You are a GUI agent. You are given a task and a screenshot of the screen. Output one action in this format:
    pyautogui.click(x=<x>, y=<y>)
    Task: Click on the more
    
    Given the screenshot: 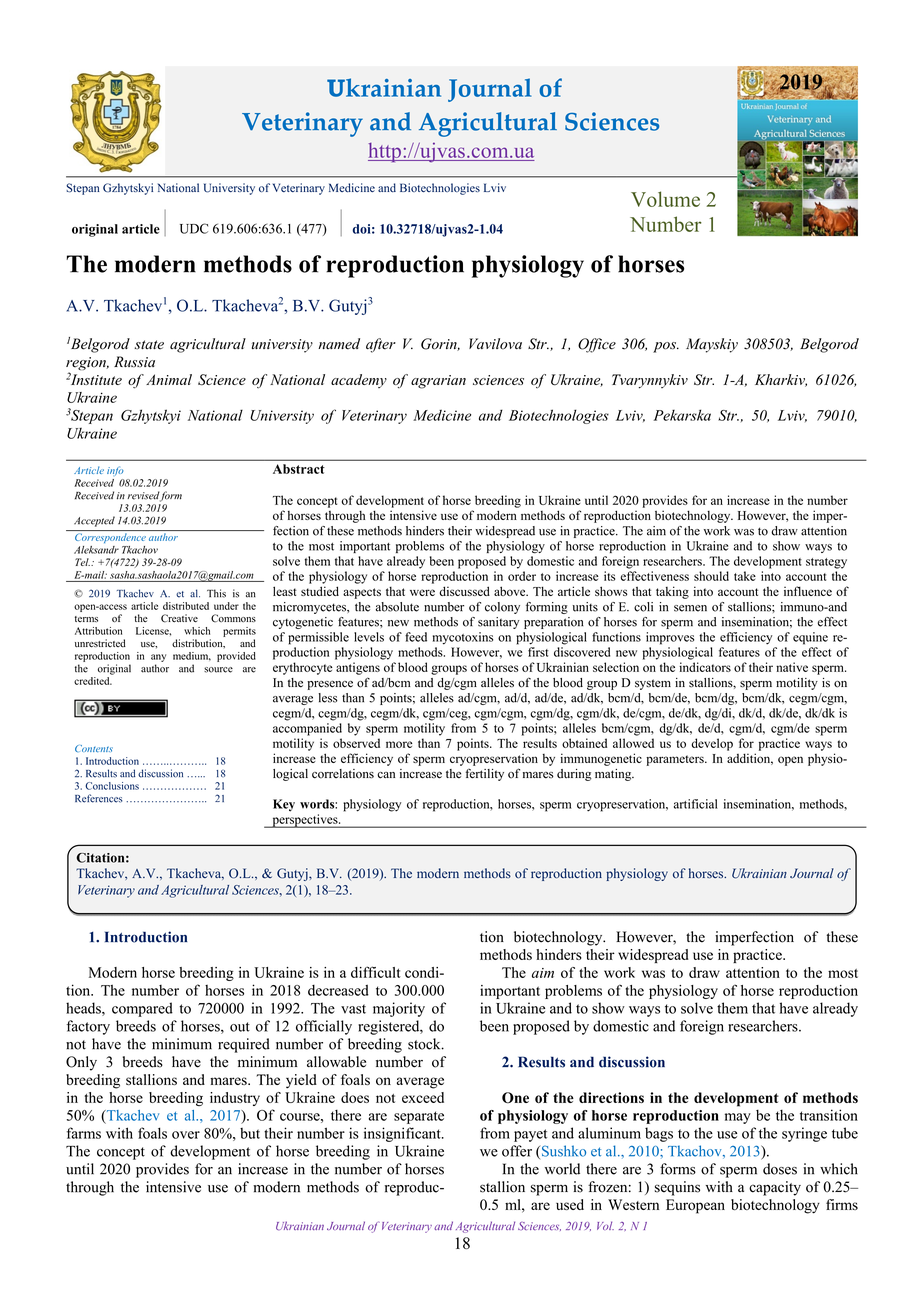 What is the action you would take?
    pyautogui.click(x=399, y=744)
